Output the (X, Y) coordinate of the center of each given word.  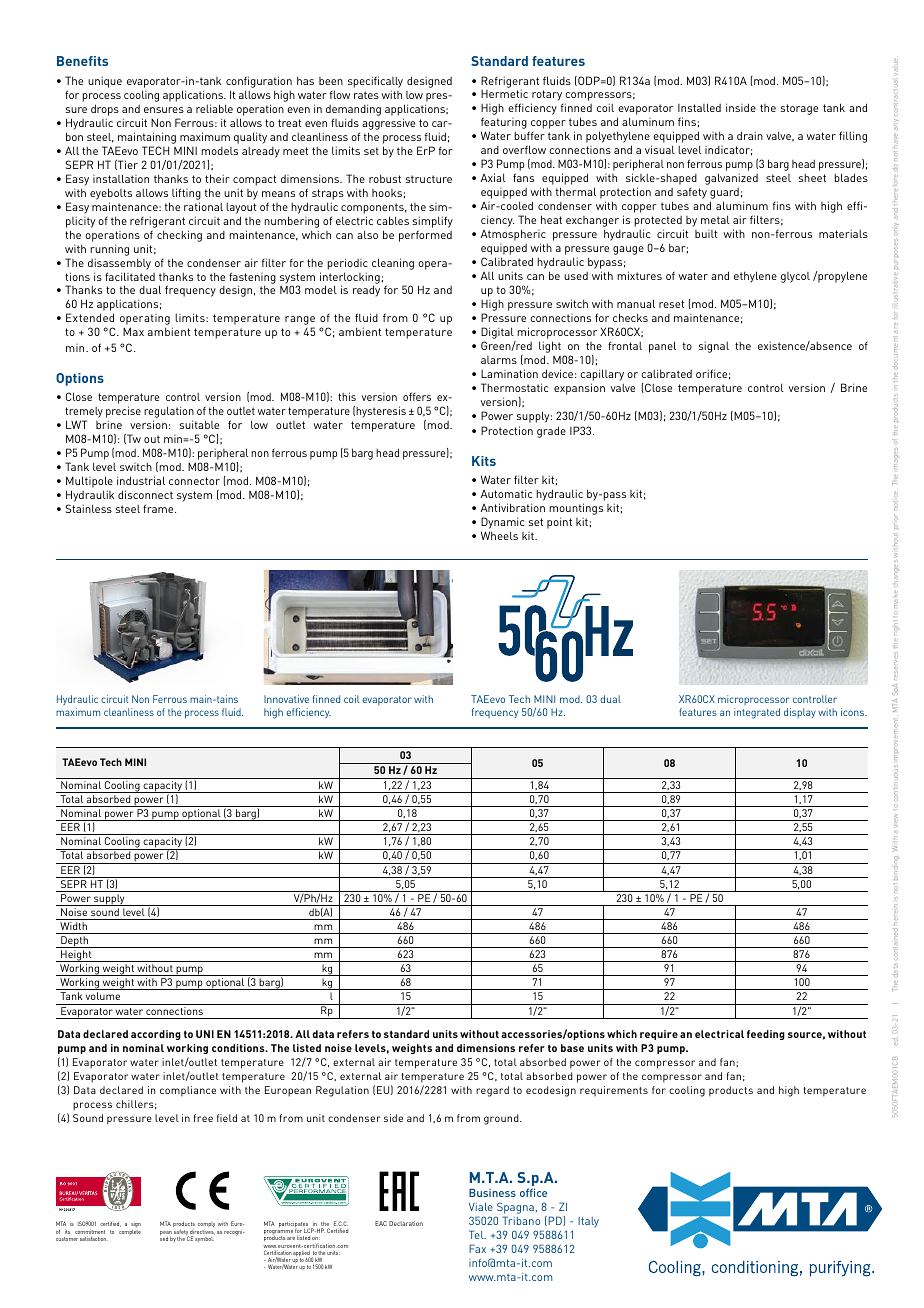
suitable (199, 424)
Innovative (286, 699)
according (156, 1035)
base (572, 1048)
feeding (766, 1035)
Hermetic (504, 93)
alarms (499, 360)
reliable (214, 108)
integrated (757, 713)
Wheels (499, 535)
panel (662, 347)
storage (799, 109)
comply (206, 1224)
